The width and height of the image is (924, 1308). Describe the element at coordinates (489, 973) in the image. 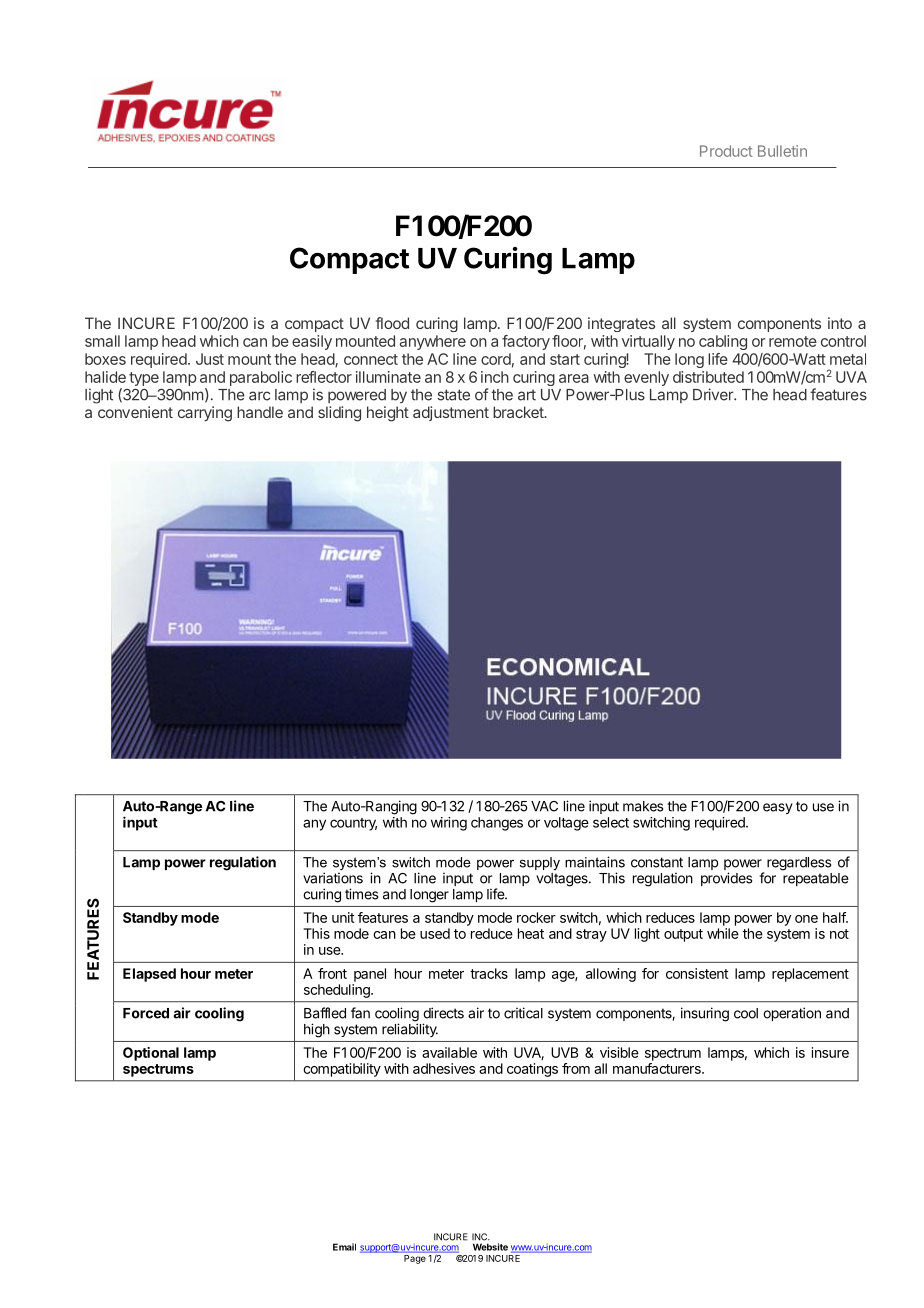

I see `tracks` at that location.
